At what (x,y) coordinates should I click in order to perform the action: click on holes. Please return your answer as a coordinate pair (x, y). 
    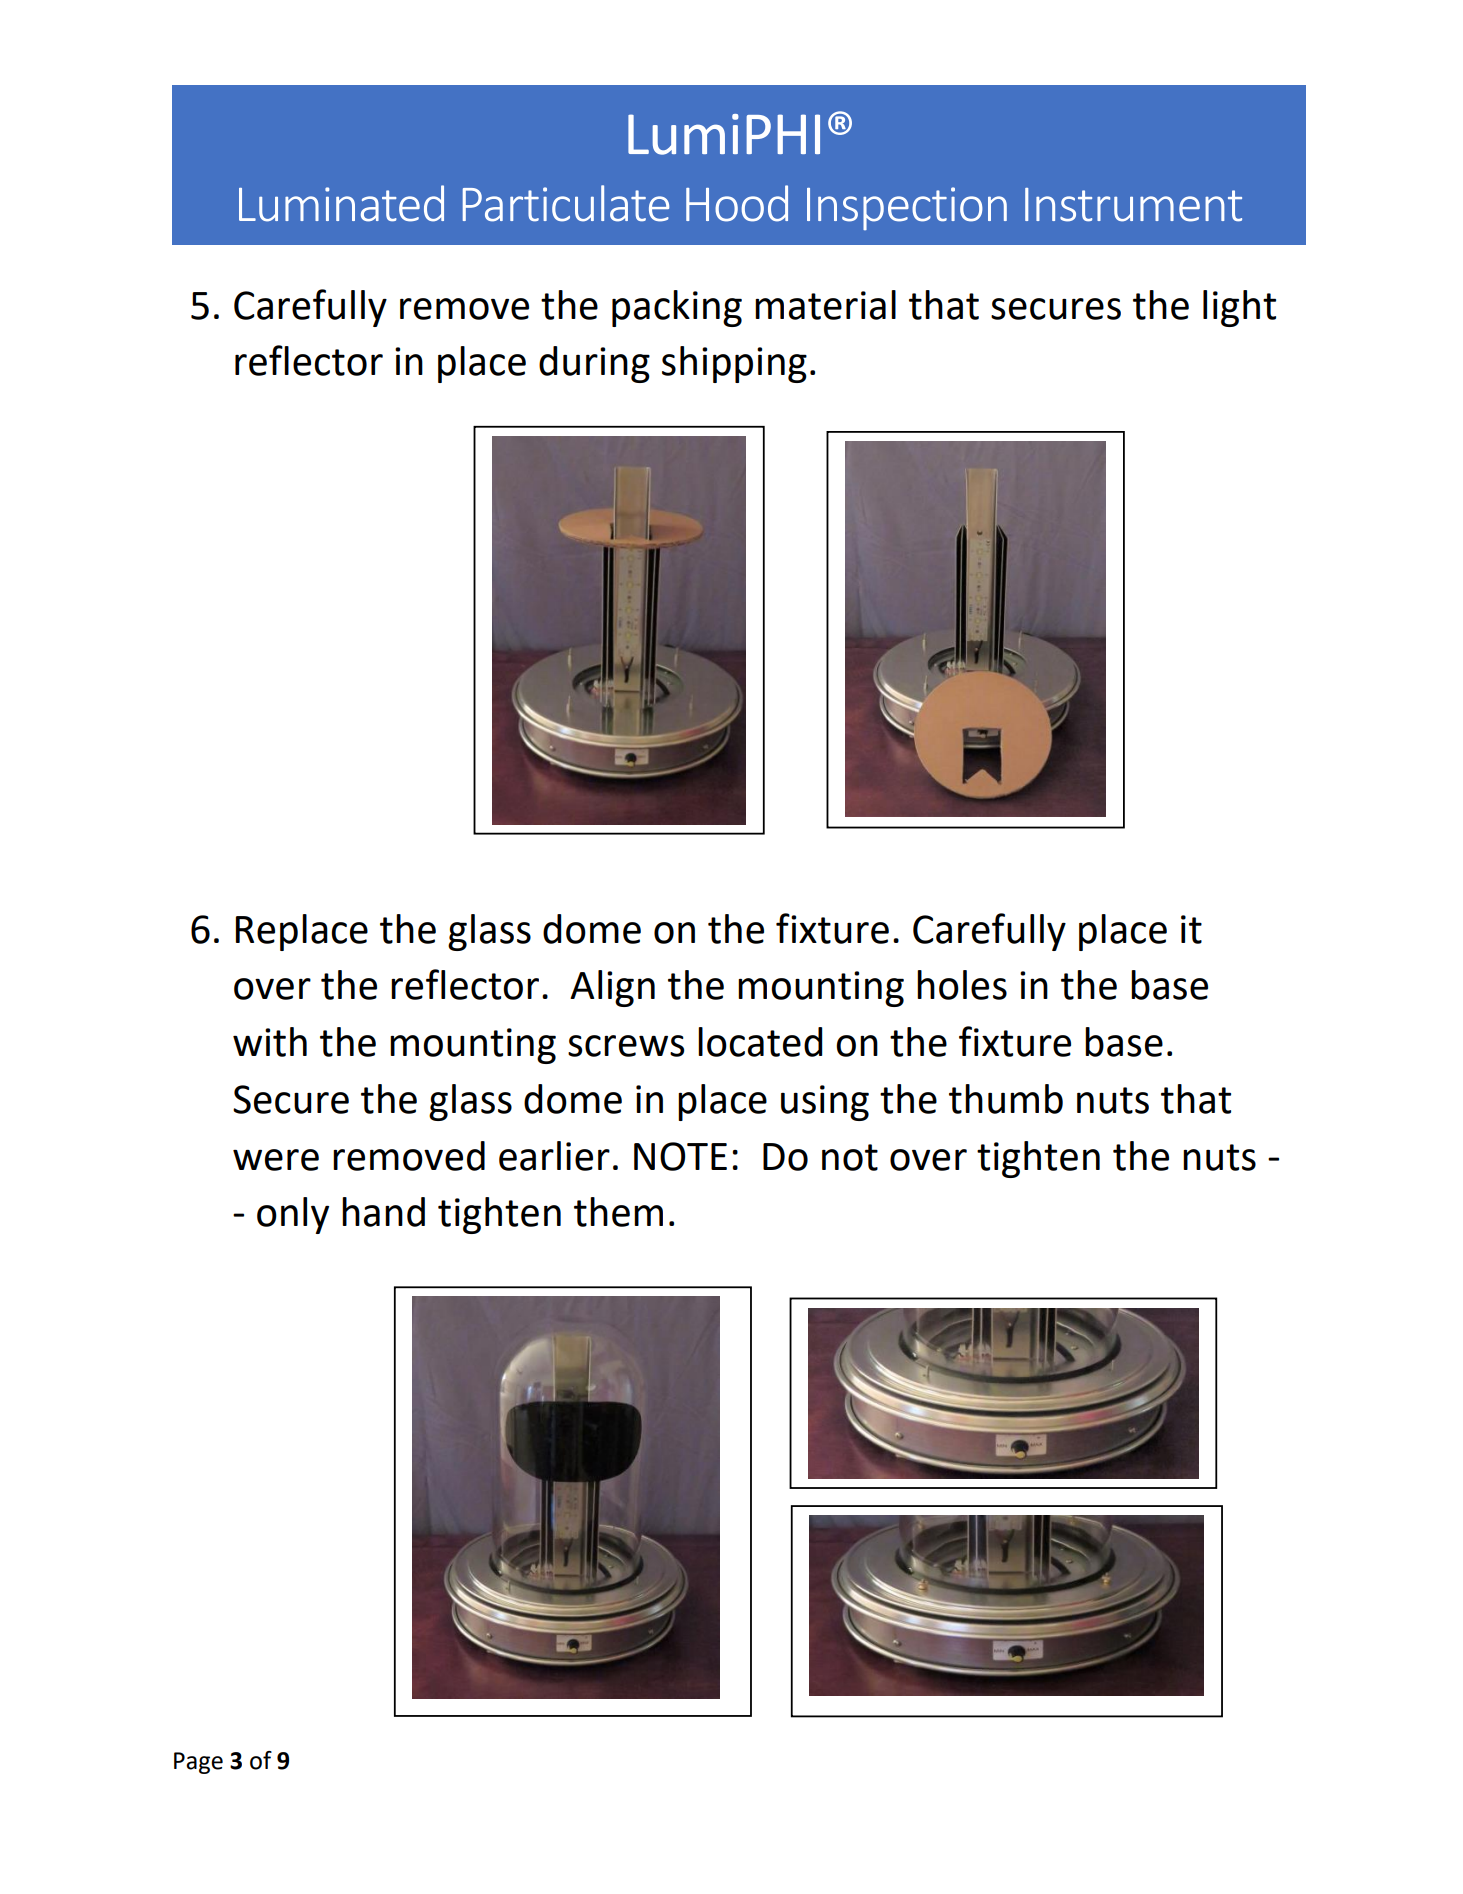
    Looking at the image, I should click on (962, 985).
